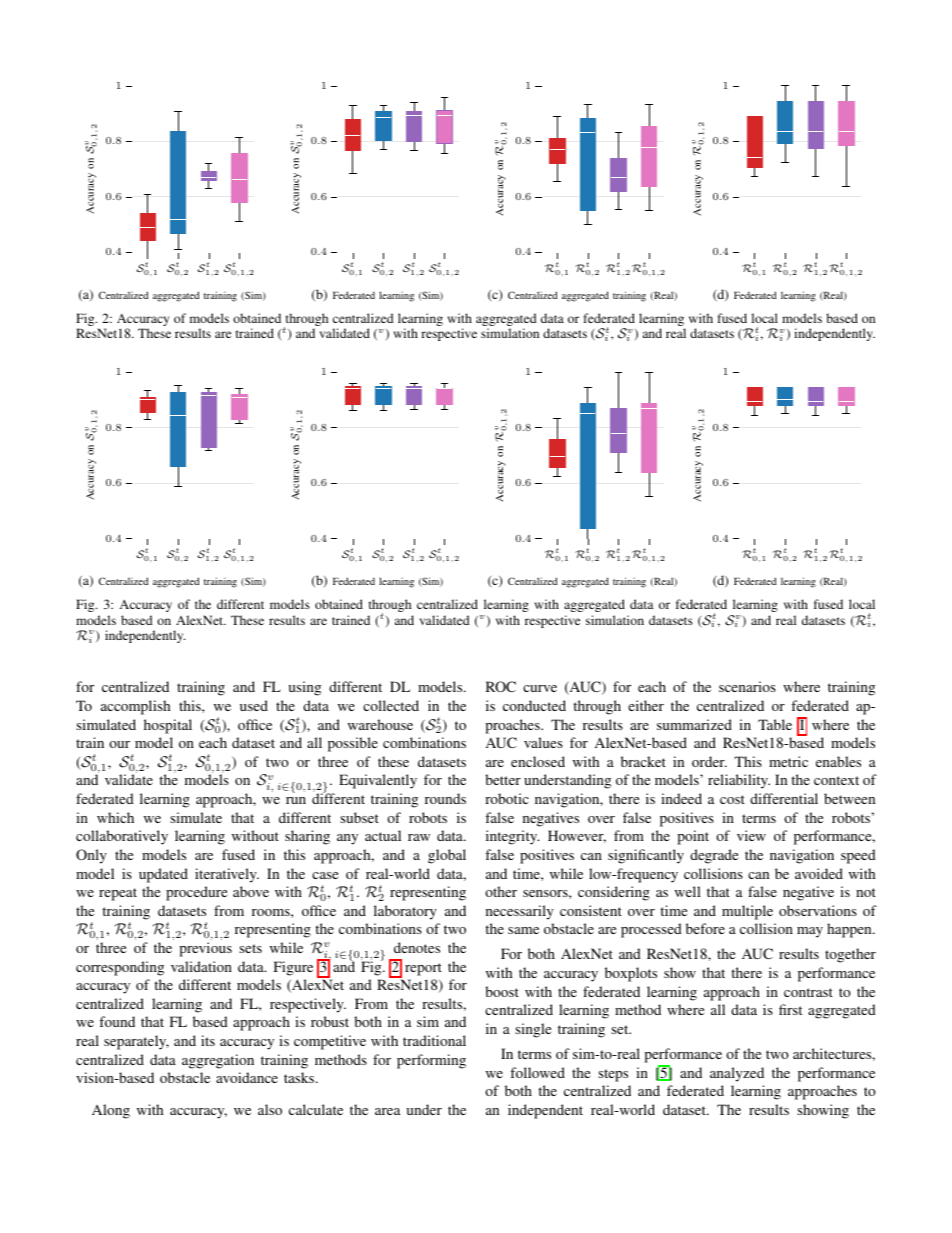 This screenshot has width=952, height=1233. What do you see at coordinates (502, 991) in the screenshot?
I see `boost` at bounding box center [502, 991].
